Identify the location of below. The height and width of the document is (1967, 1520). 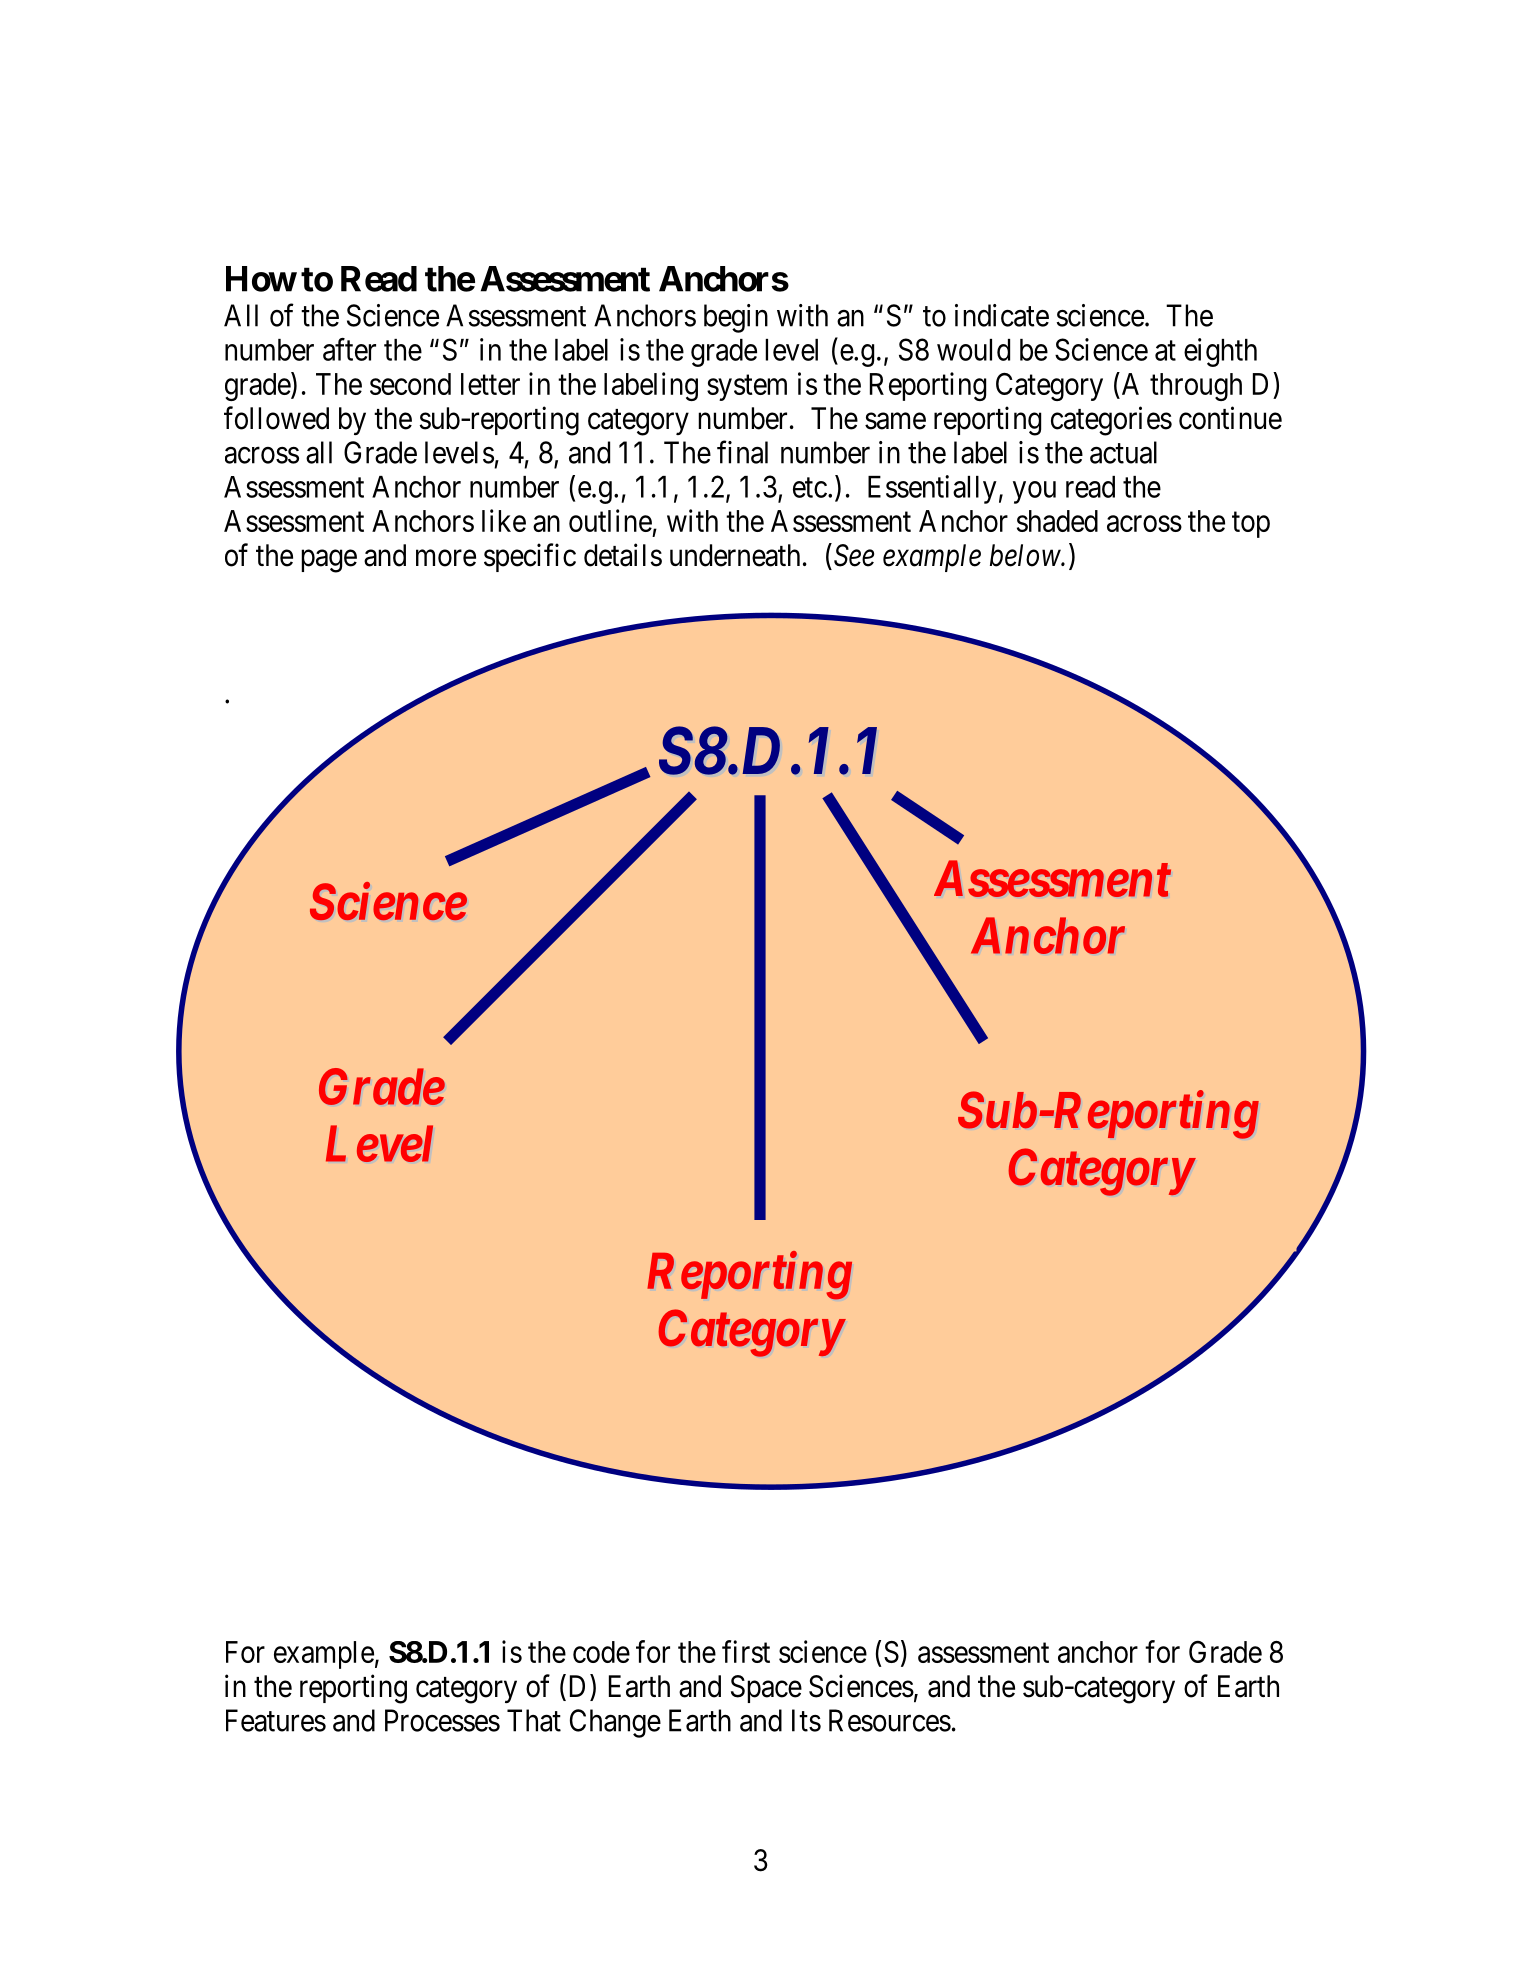
(1026, 555).
